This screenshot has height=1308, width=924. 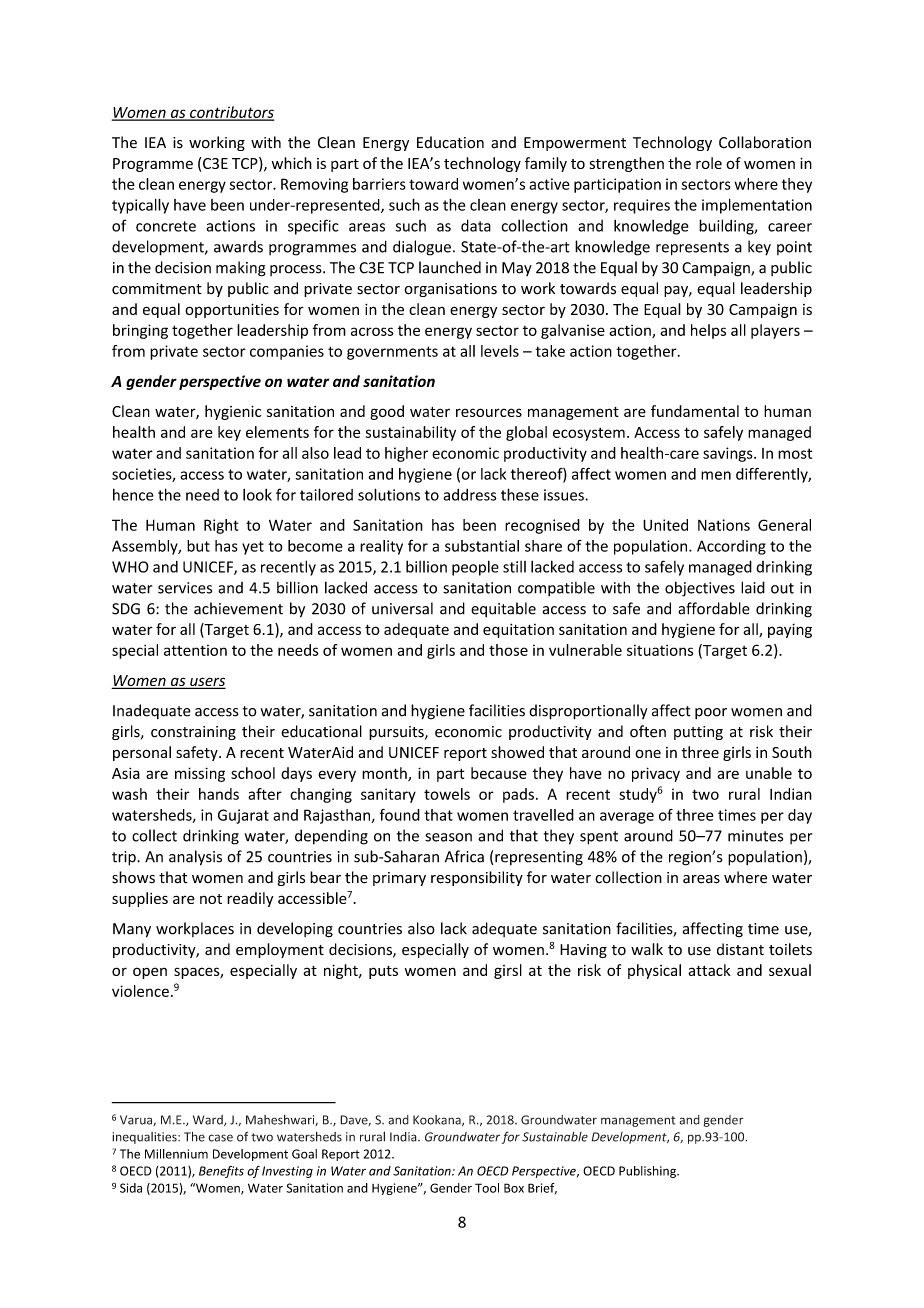 What do you see at coordinates (231, 113) in the screenshot?
I see `contributors` at bounding box center [231, 113].
